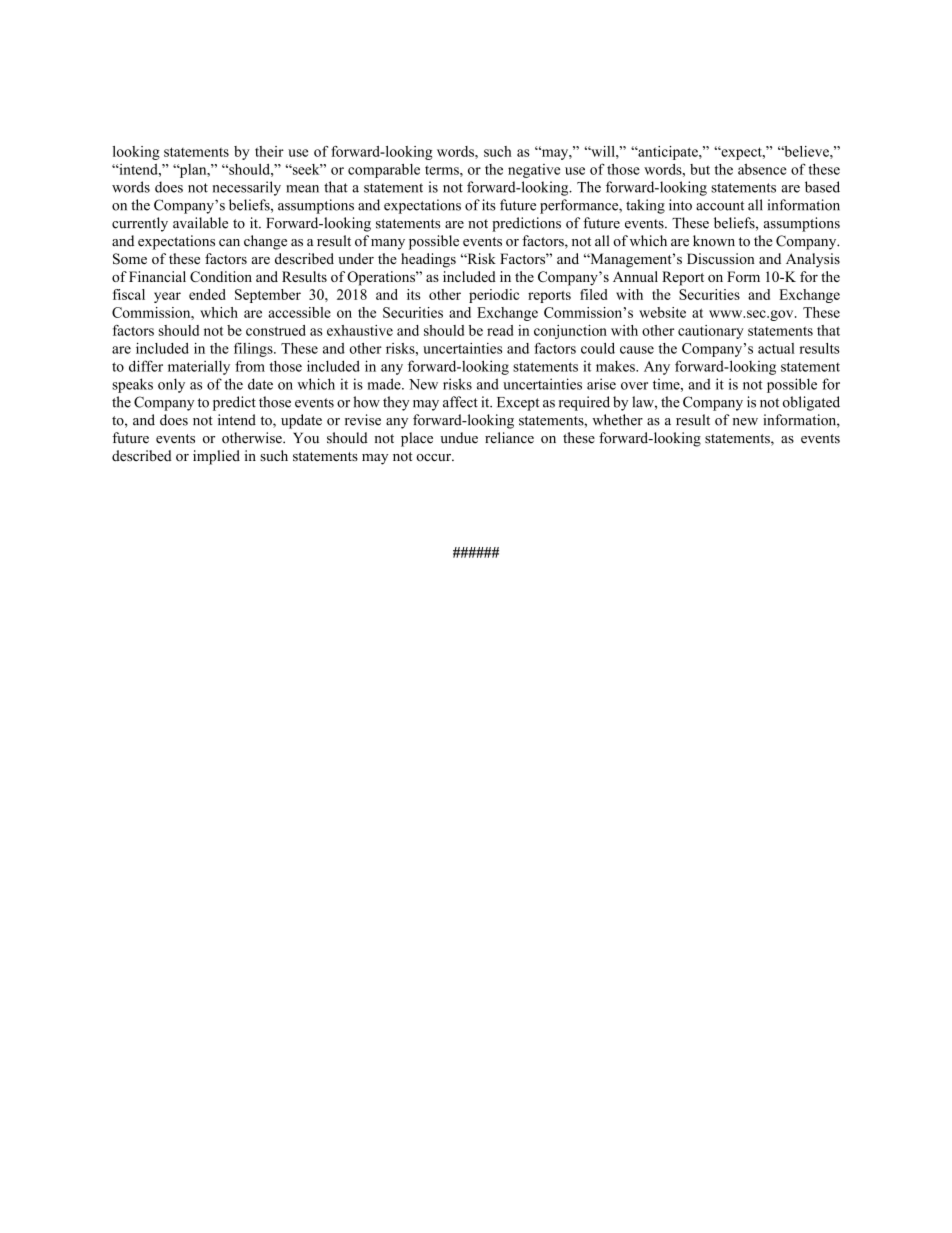  Describe the element at coordinates (428, 260) in the screenshot. I see `headings` at that location.
